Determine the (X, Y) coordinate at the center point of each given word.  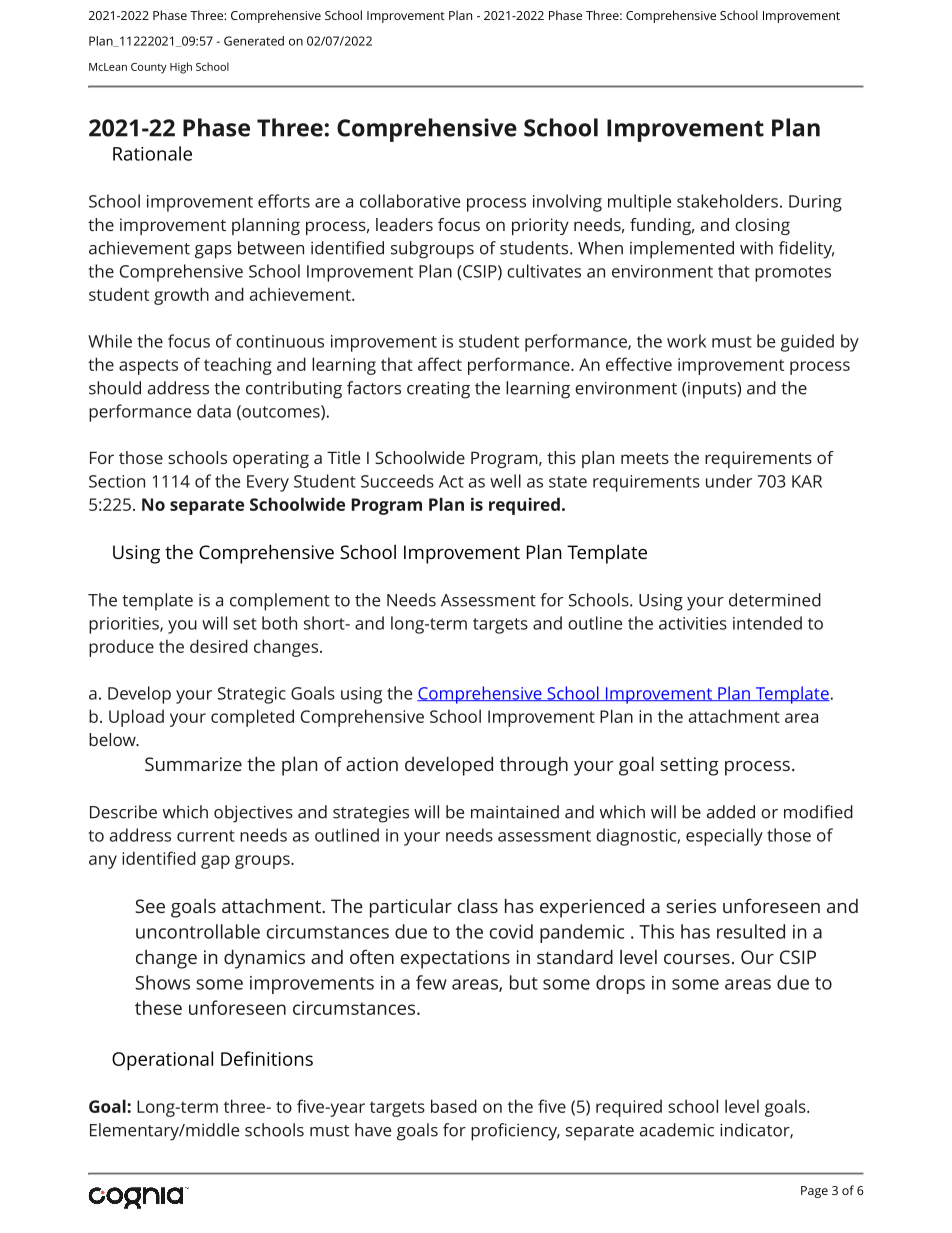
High (181, 68)
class (478, 906)
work (686, 341)
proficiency (515, 1132)
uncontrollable (198, 931)
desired (219, 646)
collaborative (410, 201)
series (691, 906)
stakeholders (727, 201)
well (505, 481)
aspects (148, 367)
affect (440, 364)
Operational (162, 1061)
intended (767, 623)
